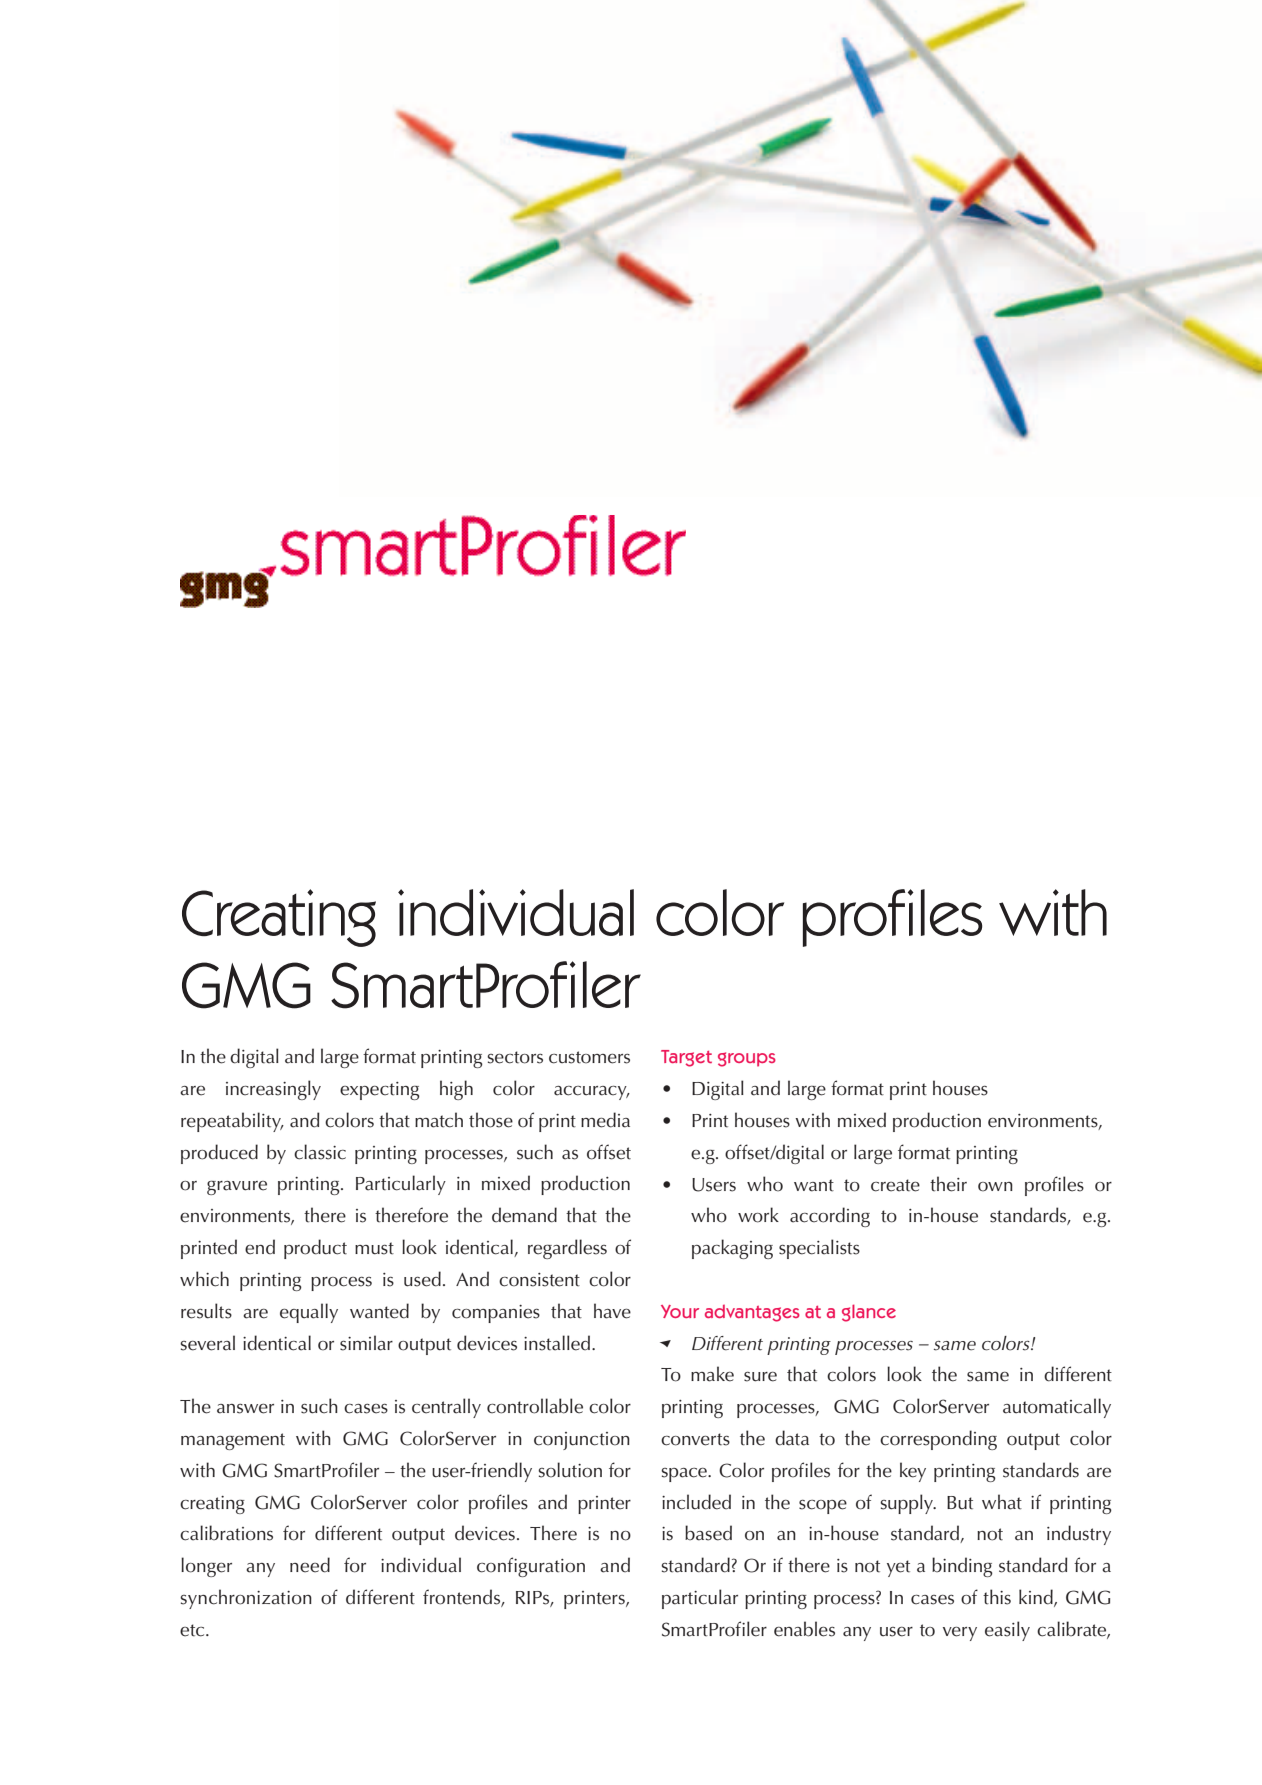 The width and height of the screenshot is (1262, 1785). I want to click on increasingly, so click(273, 1090).
